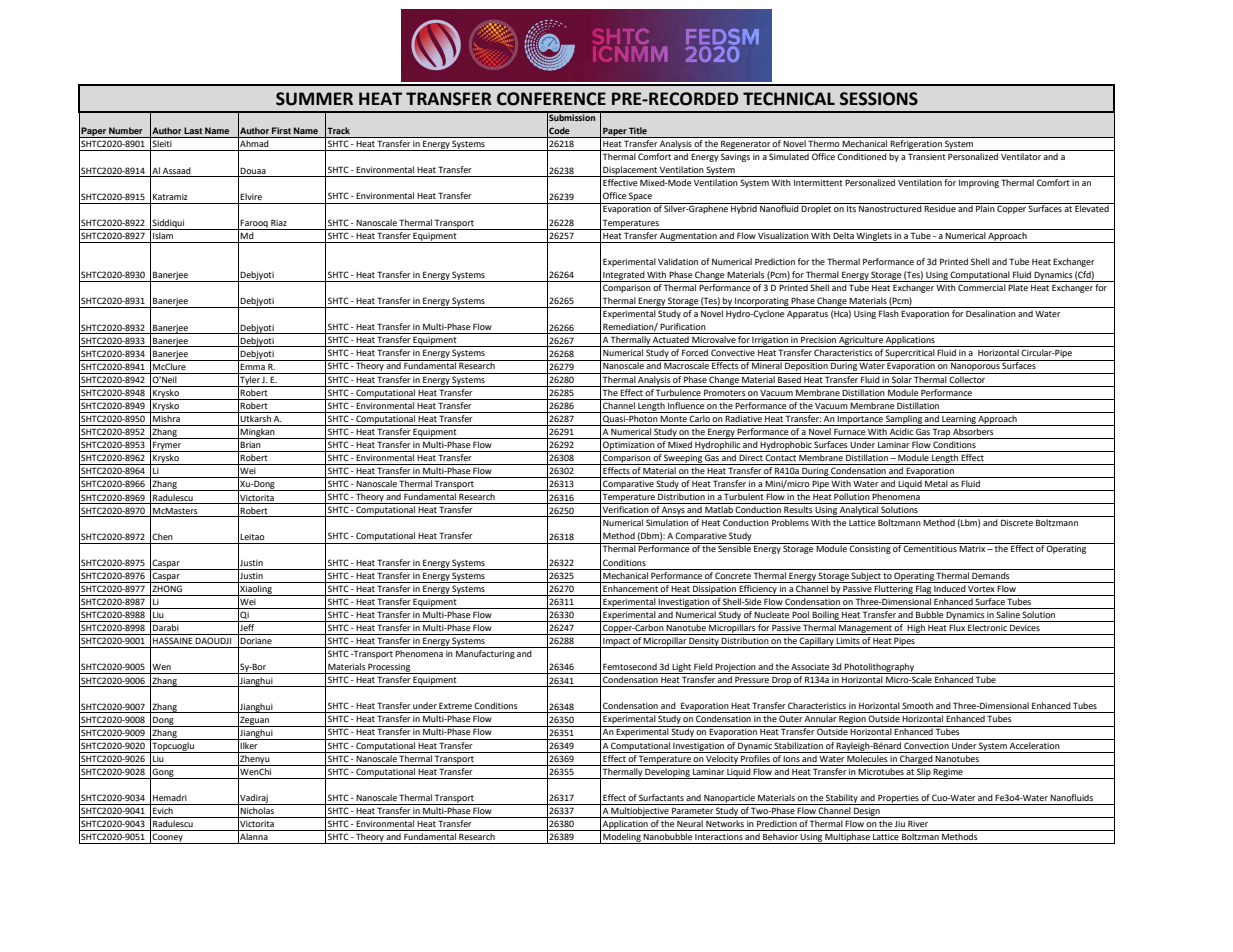 Image resolution: width=1233 pixels, height=952 pixels. Describe the element at coordinates (898, 799) in the page. I see `Properties` at that location.
